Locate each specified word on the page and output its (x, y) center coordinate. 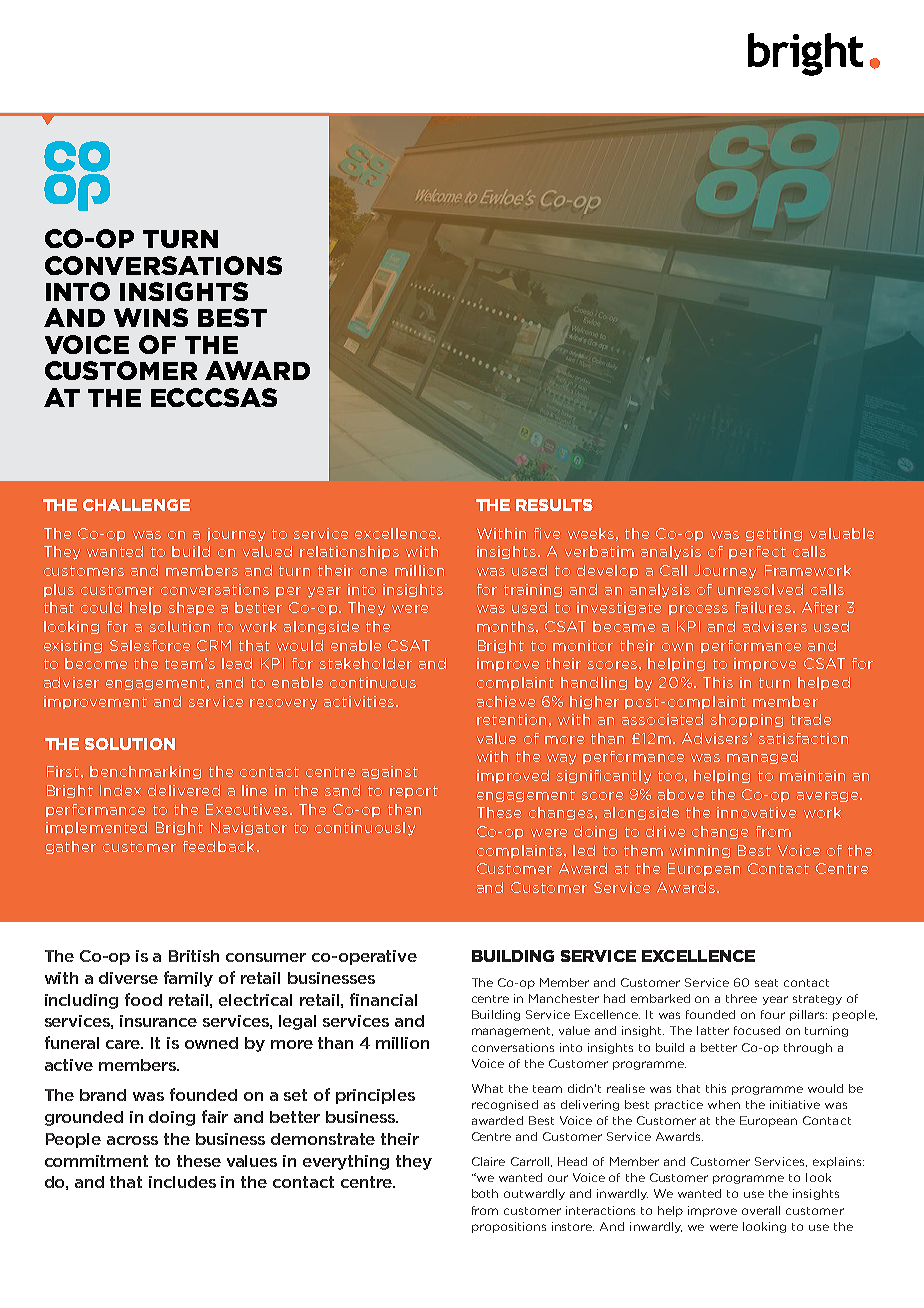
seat (766, 983)
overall (761, 1210)
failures (763, 607)
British (194, 956)
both (485, 1193)
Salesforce (150, 645)
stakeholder (366, 663)
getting (774, 534)
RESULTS (554, 505)
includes (182, 1182)
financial (383, 999)
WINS (151, 317)
